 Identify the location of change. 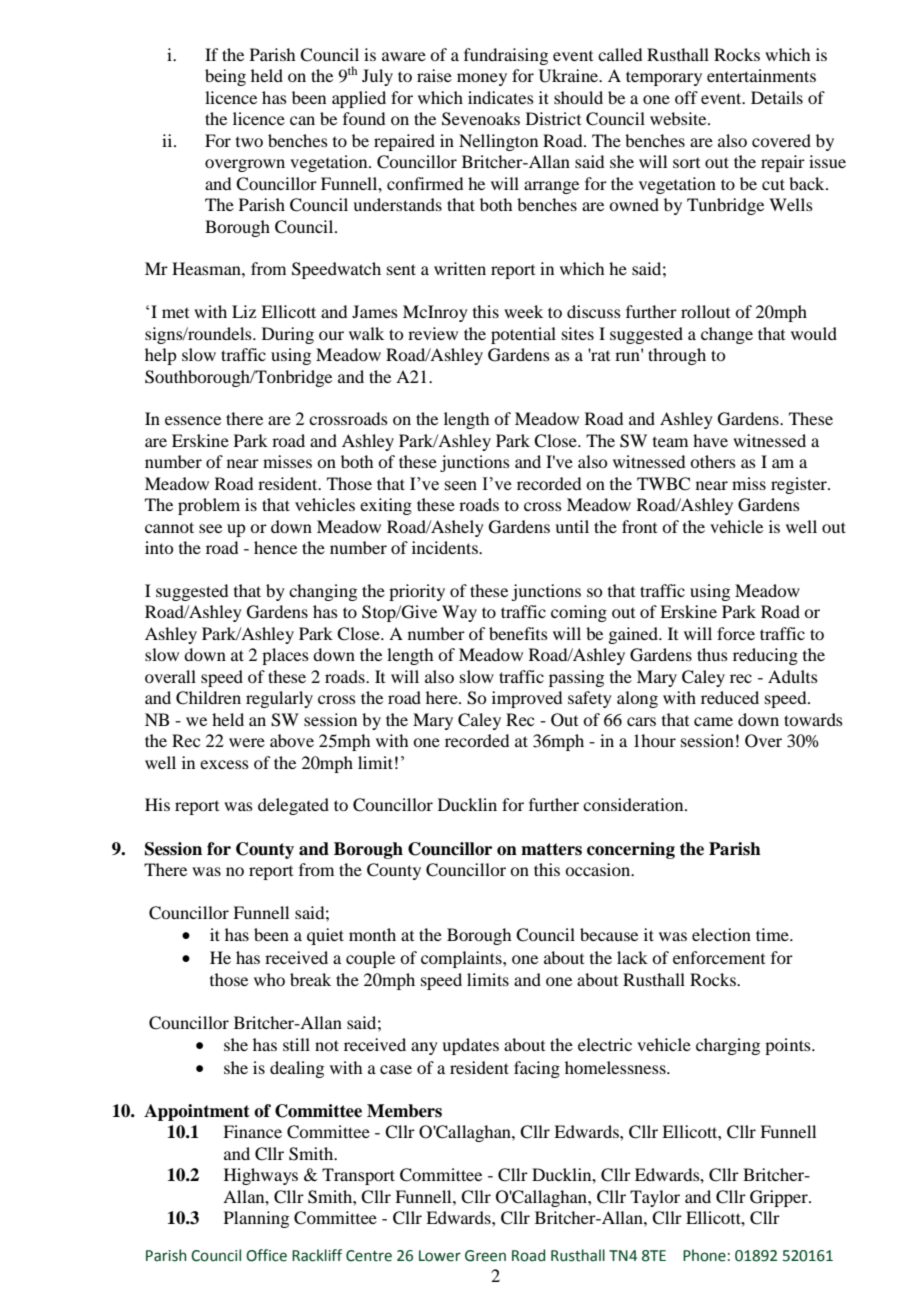
(727, 335).
